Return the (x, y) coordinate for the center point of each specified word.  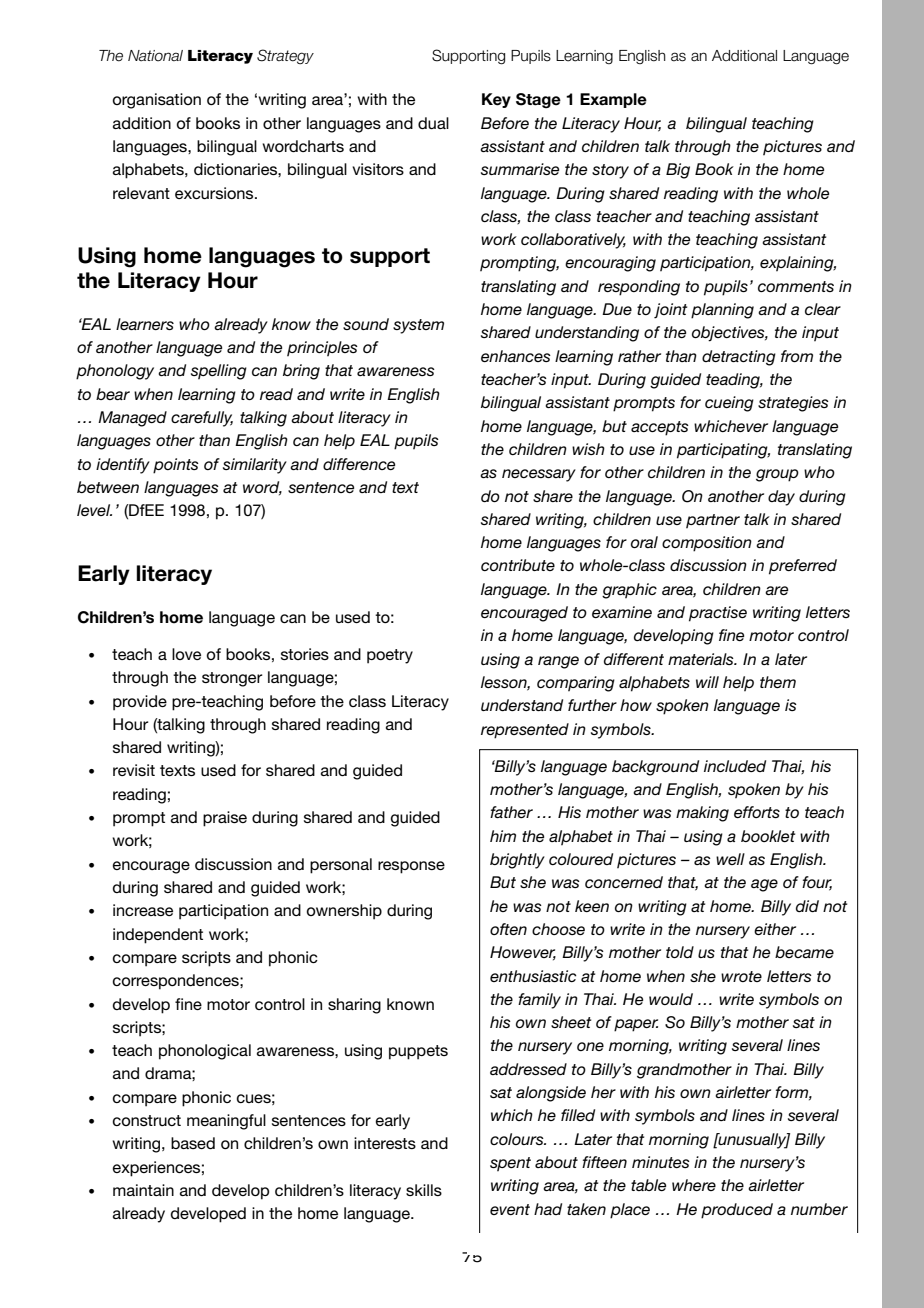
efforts (757, 812)
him (503, 836)
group (777, 475)
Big (678, 171)
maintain (143, 1190)
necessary (539, 475)
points (176, 466)
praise (225, 819)
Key (496, 100)
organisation (157, 101)
